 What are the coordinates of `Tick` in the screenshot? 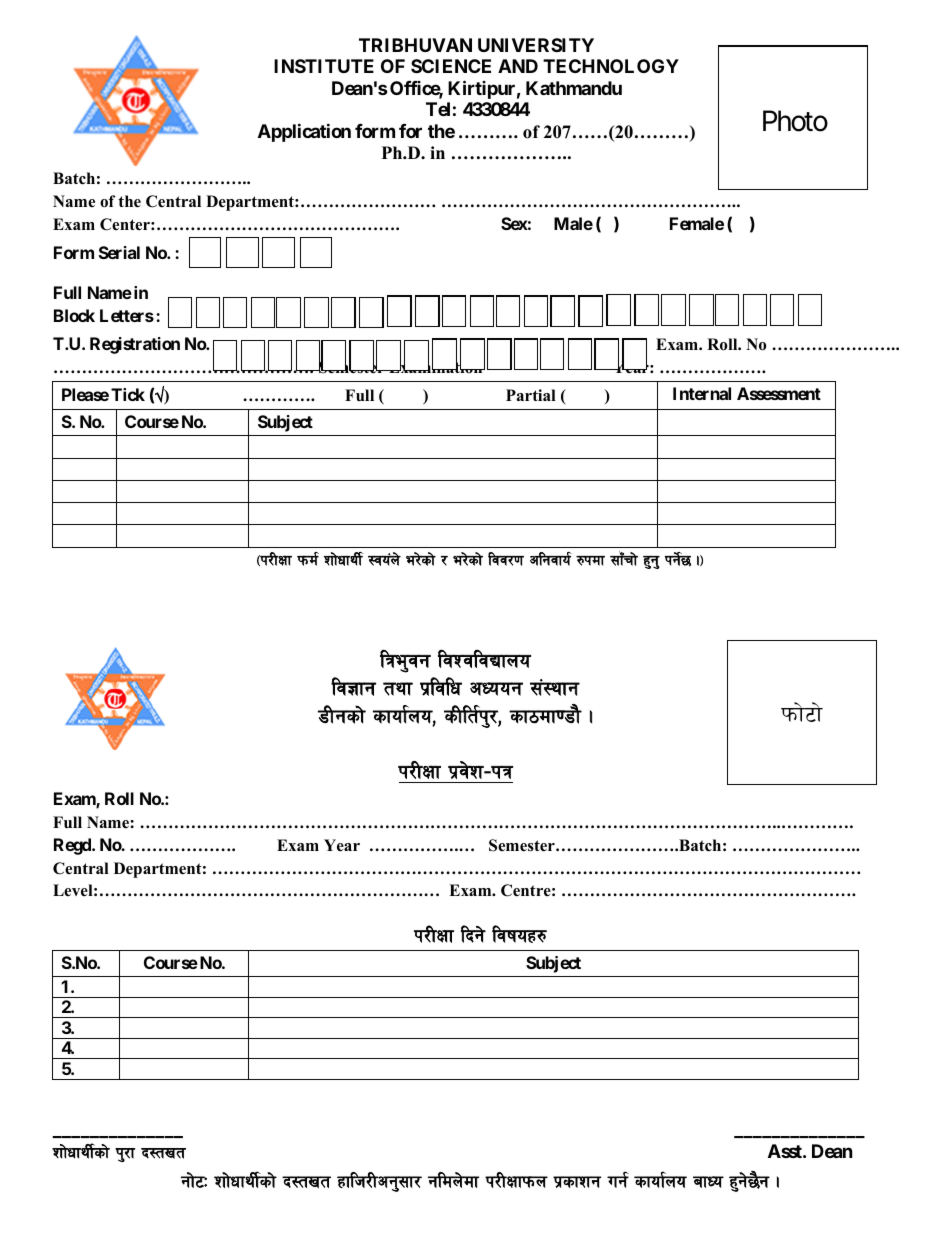 It's located at (128, 394).
